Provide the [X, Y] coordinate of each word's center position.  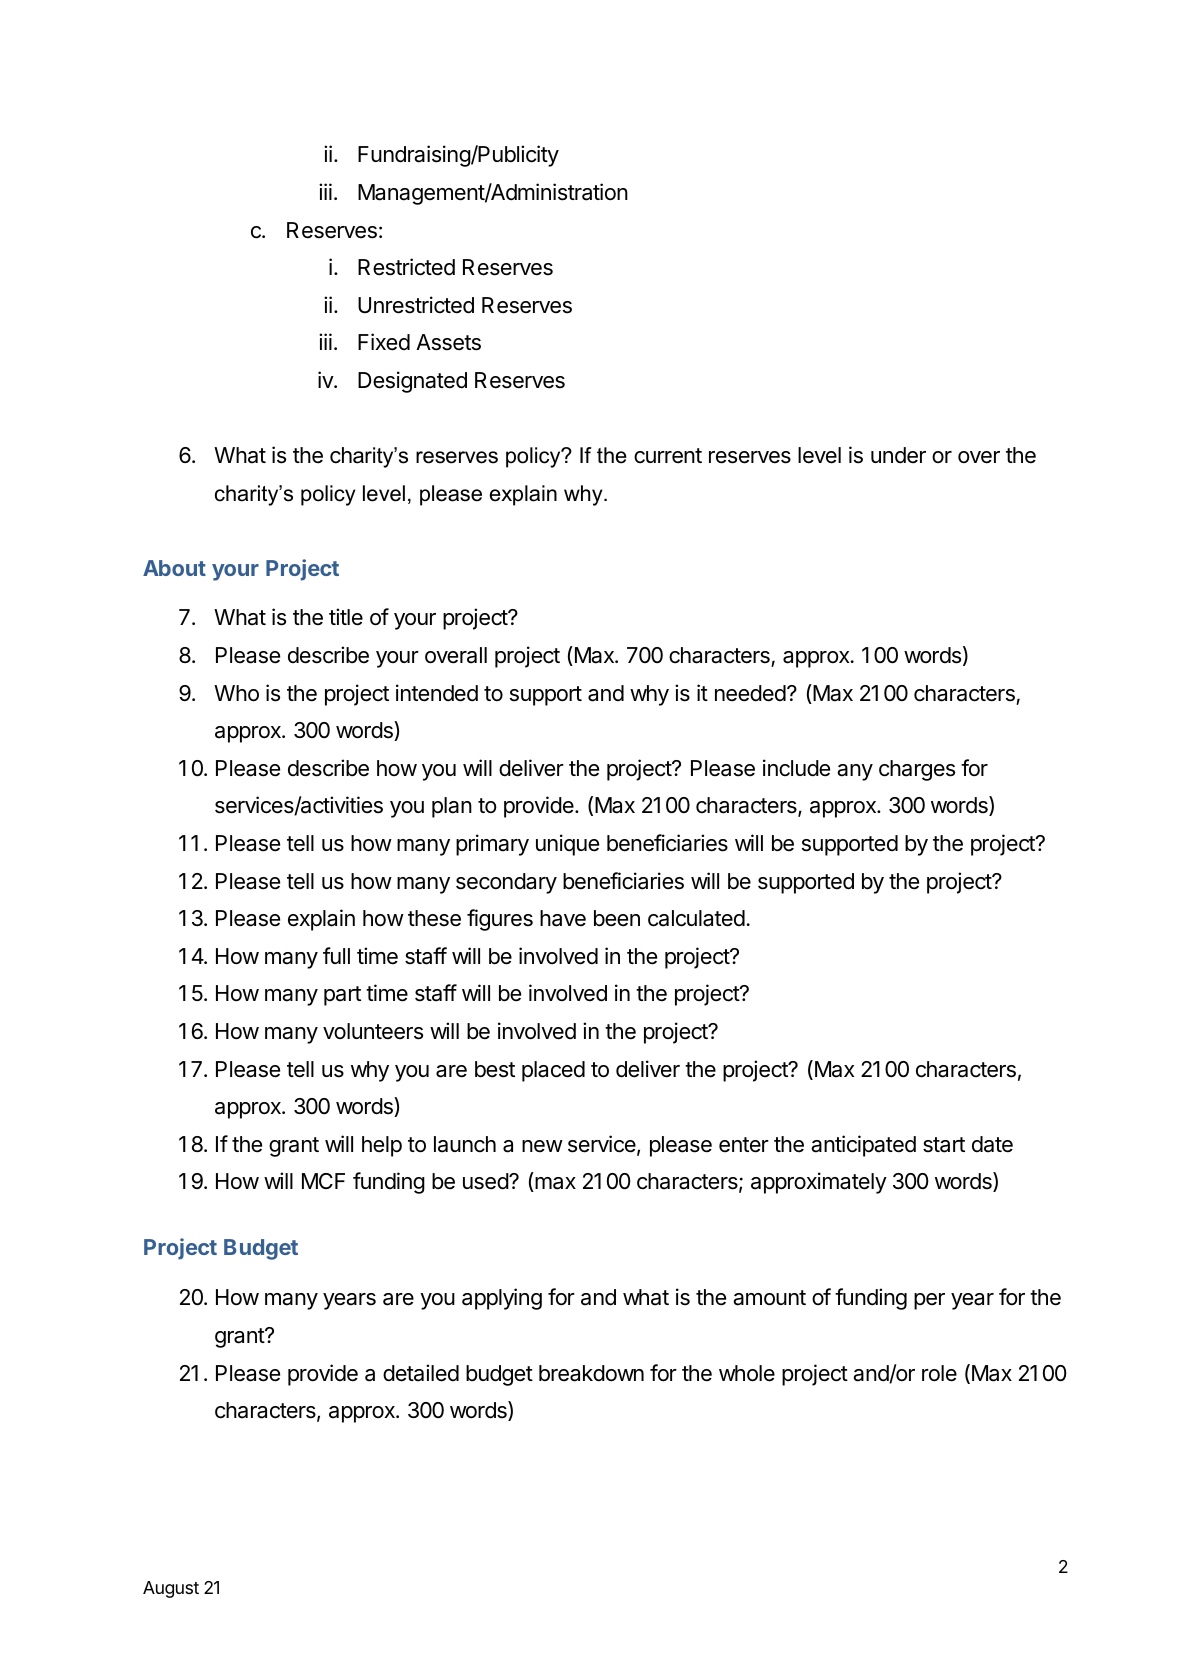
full [336, 955]
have [563, 918]
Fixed [384, 342]
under [898, 455]
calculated [696, 918]
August [171, 1589]
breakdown [591, 1373]
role [939, 1373]
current [668, 456]
